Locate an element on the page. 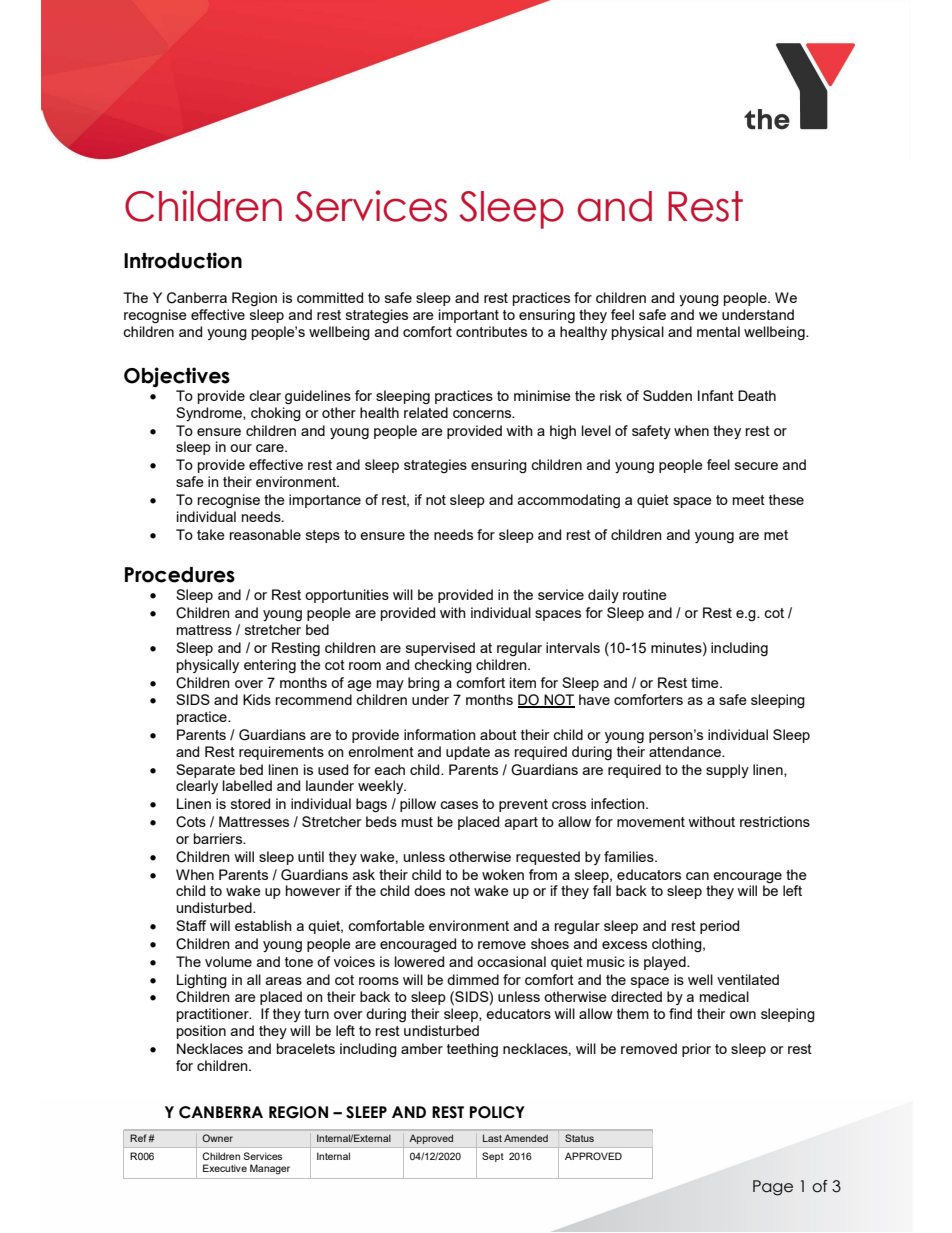 This page has width=952, height=1233. Introduction is located at coordinates (183, 260).
